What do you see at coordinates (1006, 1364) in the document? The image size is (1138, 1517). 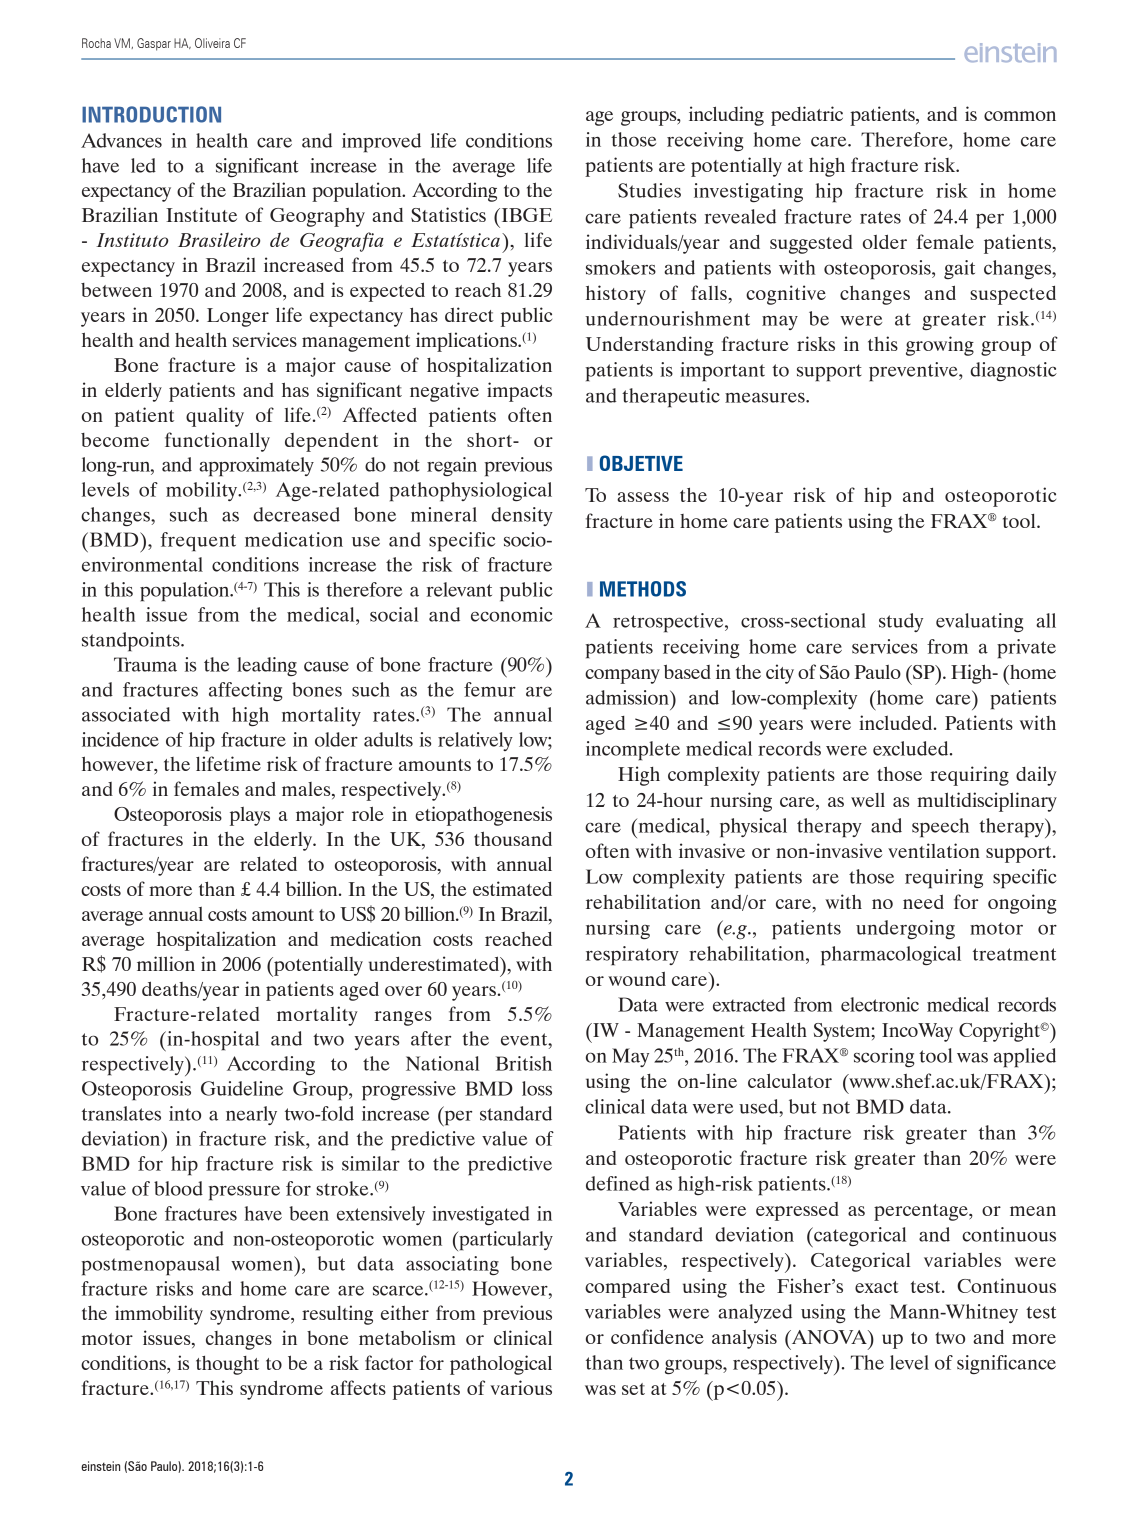 I see `significance` at bounding box center [1006, 1364].
